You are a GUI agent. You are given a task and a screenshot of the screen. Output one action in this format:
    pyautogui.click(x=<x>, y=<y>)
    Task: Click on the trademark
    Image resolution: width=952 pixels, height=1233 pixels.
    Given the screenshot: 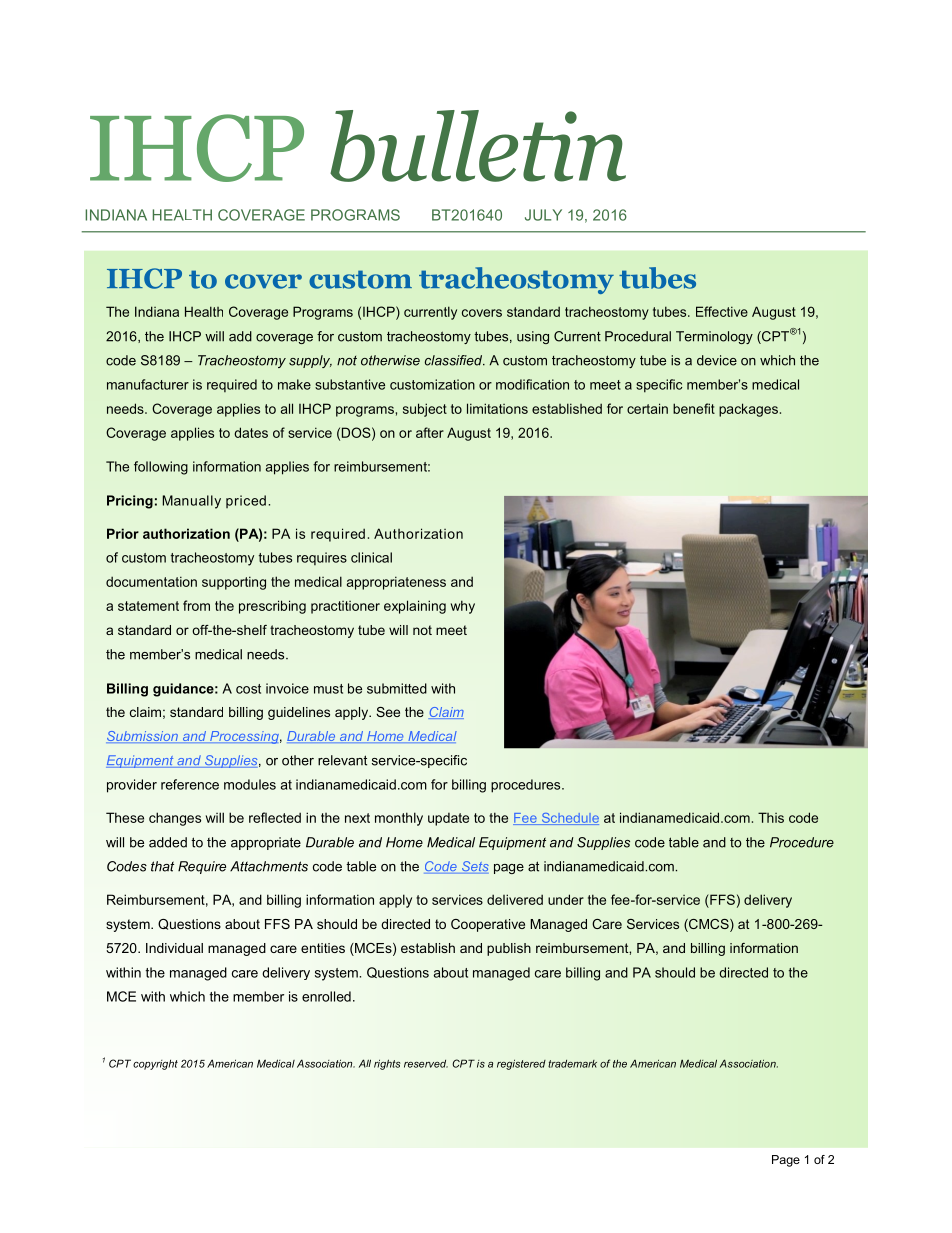 What is the action you would take?
    pyautogui.click(x=572, y=1064)
